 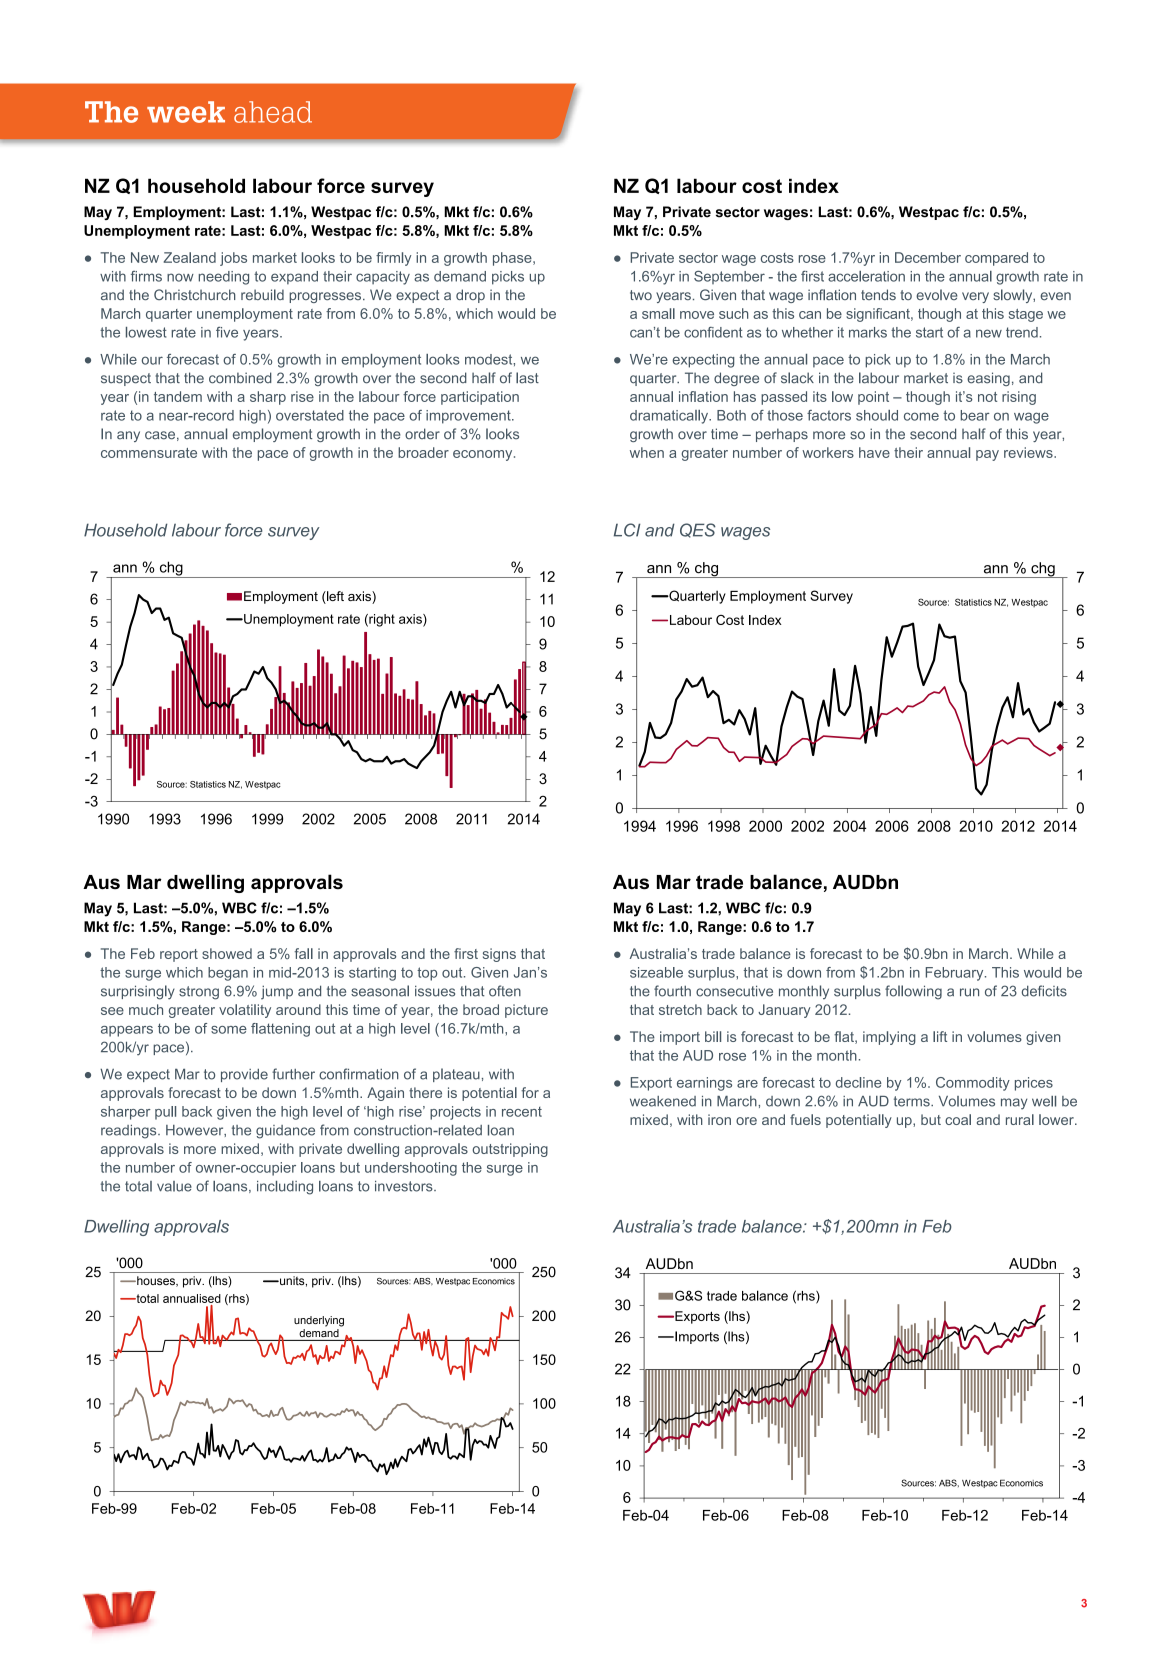 What do you see at coordinates (969, 992) in the page?
I see `run` at bounding box center [969, 992].
